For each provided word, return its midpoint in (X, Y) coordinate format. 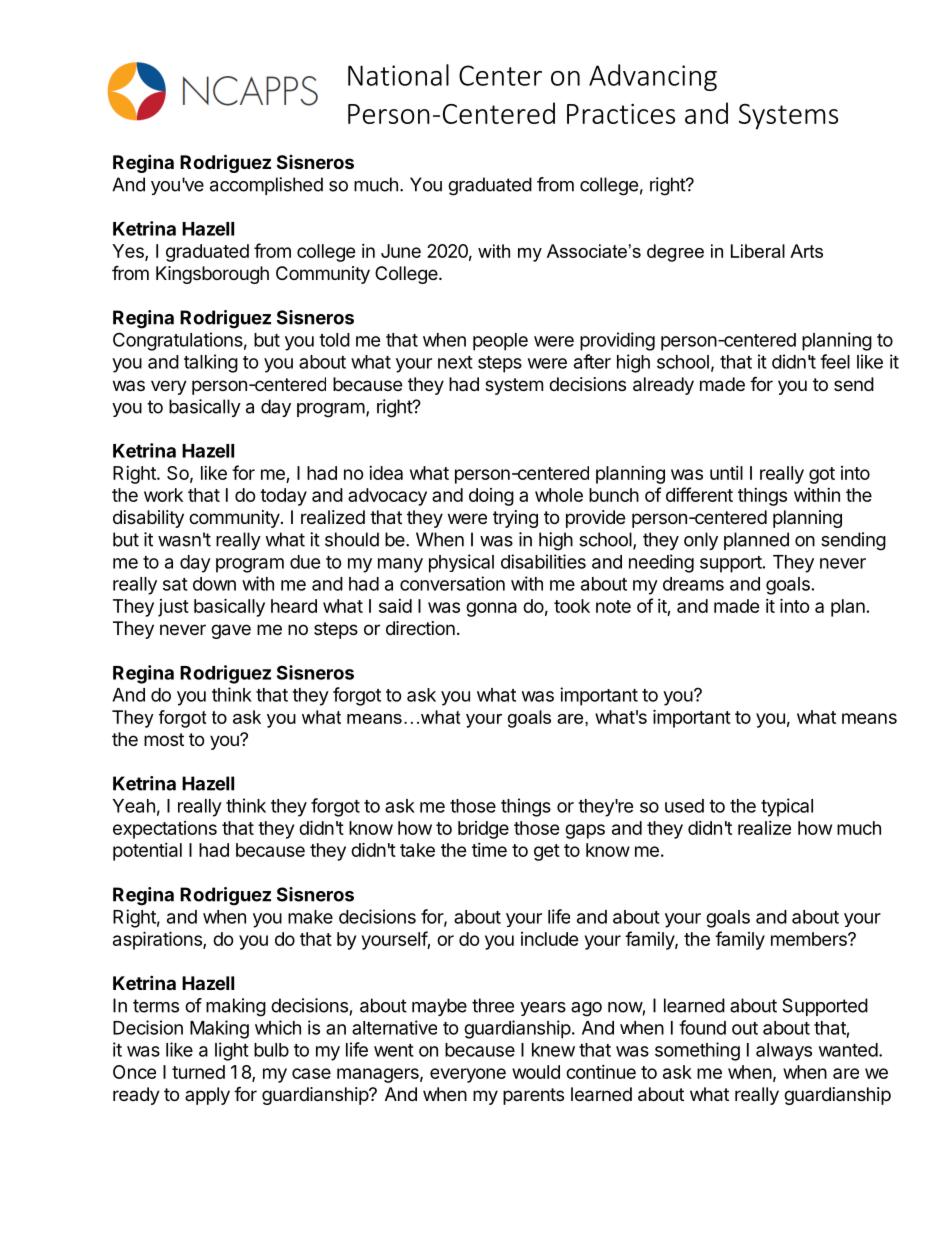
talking (211, 363)
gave (231, 631)
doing (491, 497)
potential (147, 852)
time (489, 850)
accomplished (266, 186)
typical (787, 807)
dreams (693, 584)
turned (198, 1072)
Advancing (653, 77)
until (726, 473)
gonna (491, 609)
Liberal (758, 251)
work (163, 495)
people (500, 342)
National (398, 75)
